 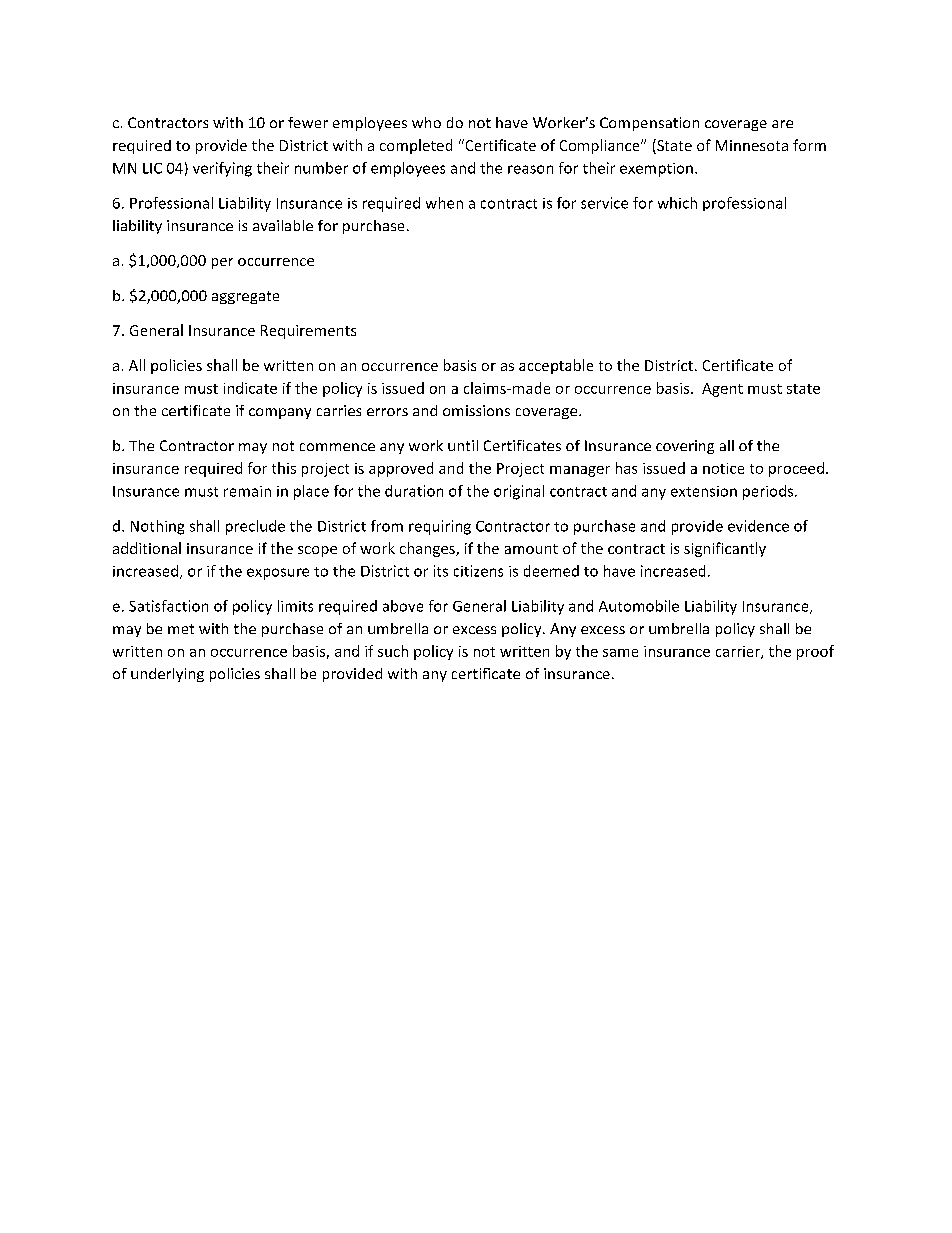 What do you see at coordinates (476, 410) in the screenshot?
I see `omissions` at bounding box center [476, 410].
